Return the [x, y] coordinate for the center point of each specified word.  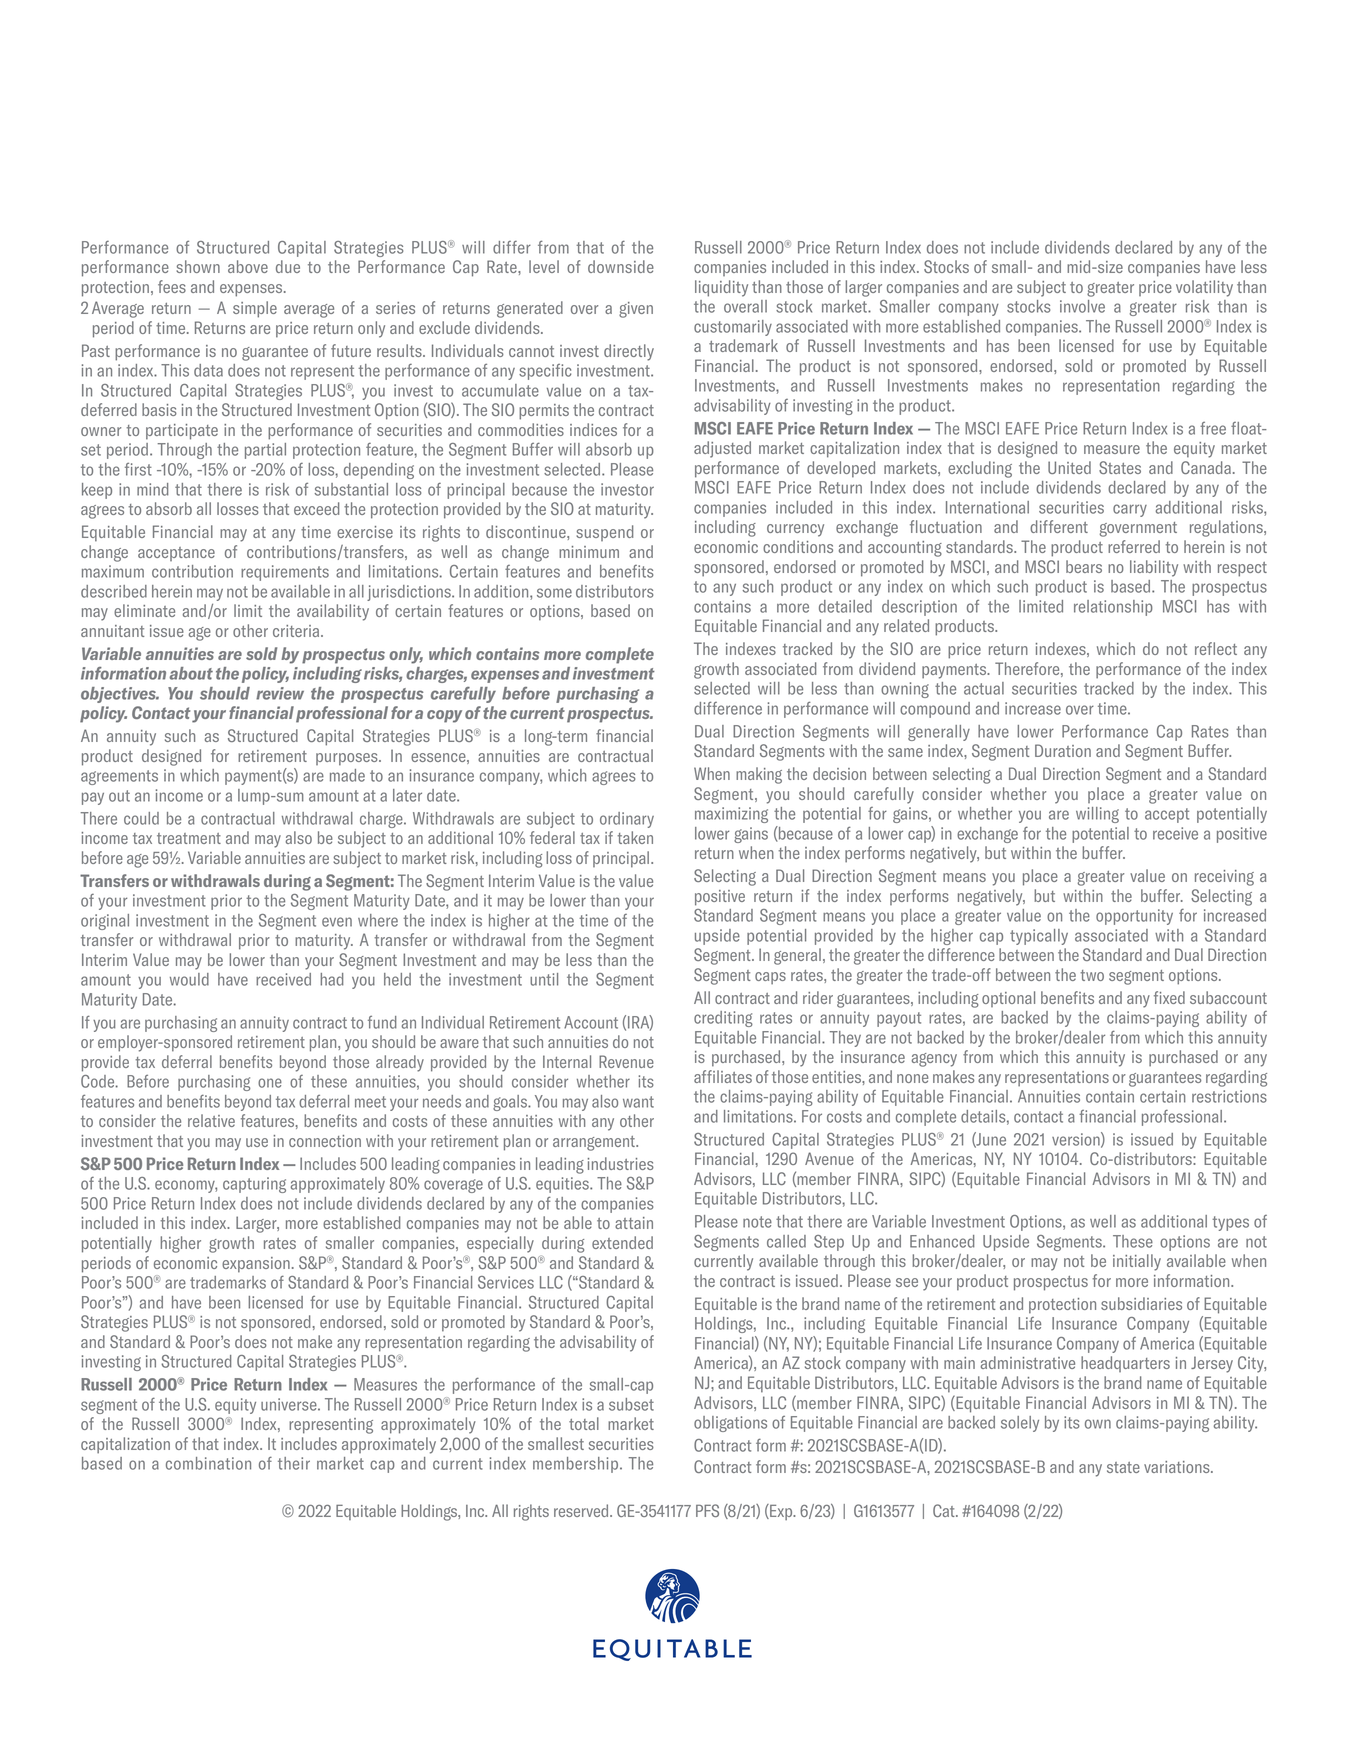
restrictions [1229, 1096]
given [636, 310]
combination [208, 1463]
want [638, 1102]
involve [1082, 306]
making [759, 775]
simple [255, 309]
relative [211, 1120]
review [280, 693]
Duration [1063, 750]
